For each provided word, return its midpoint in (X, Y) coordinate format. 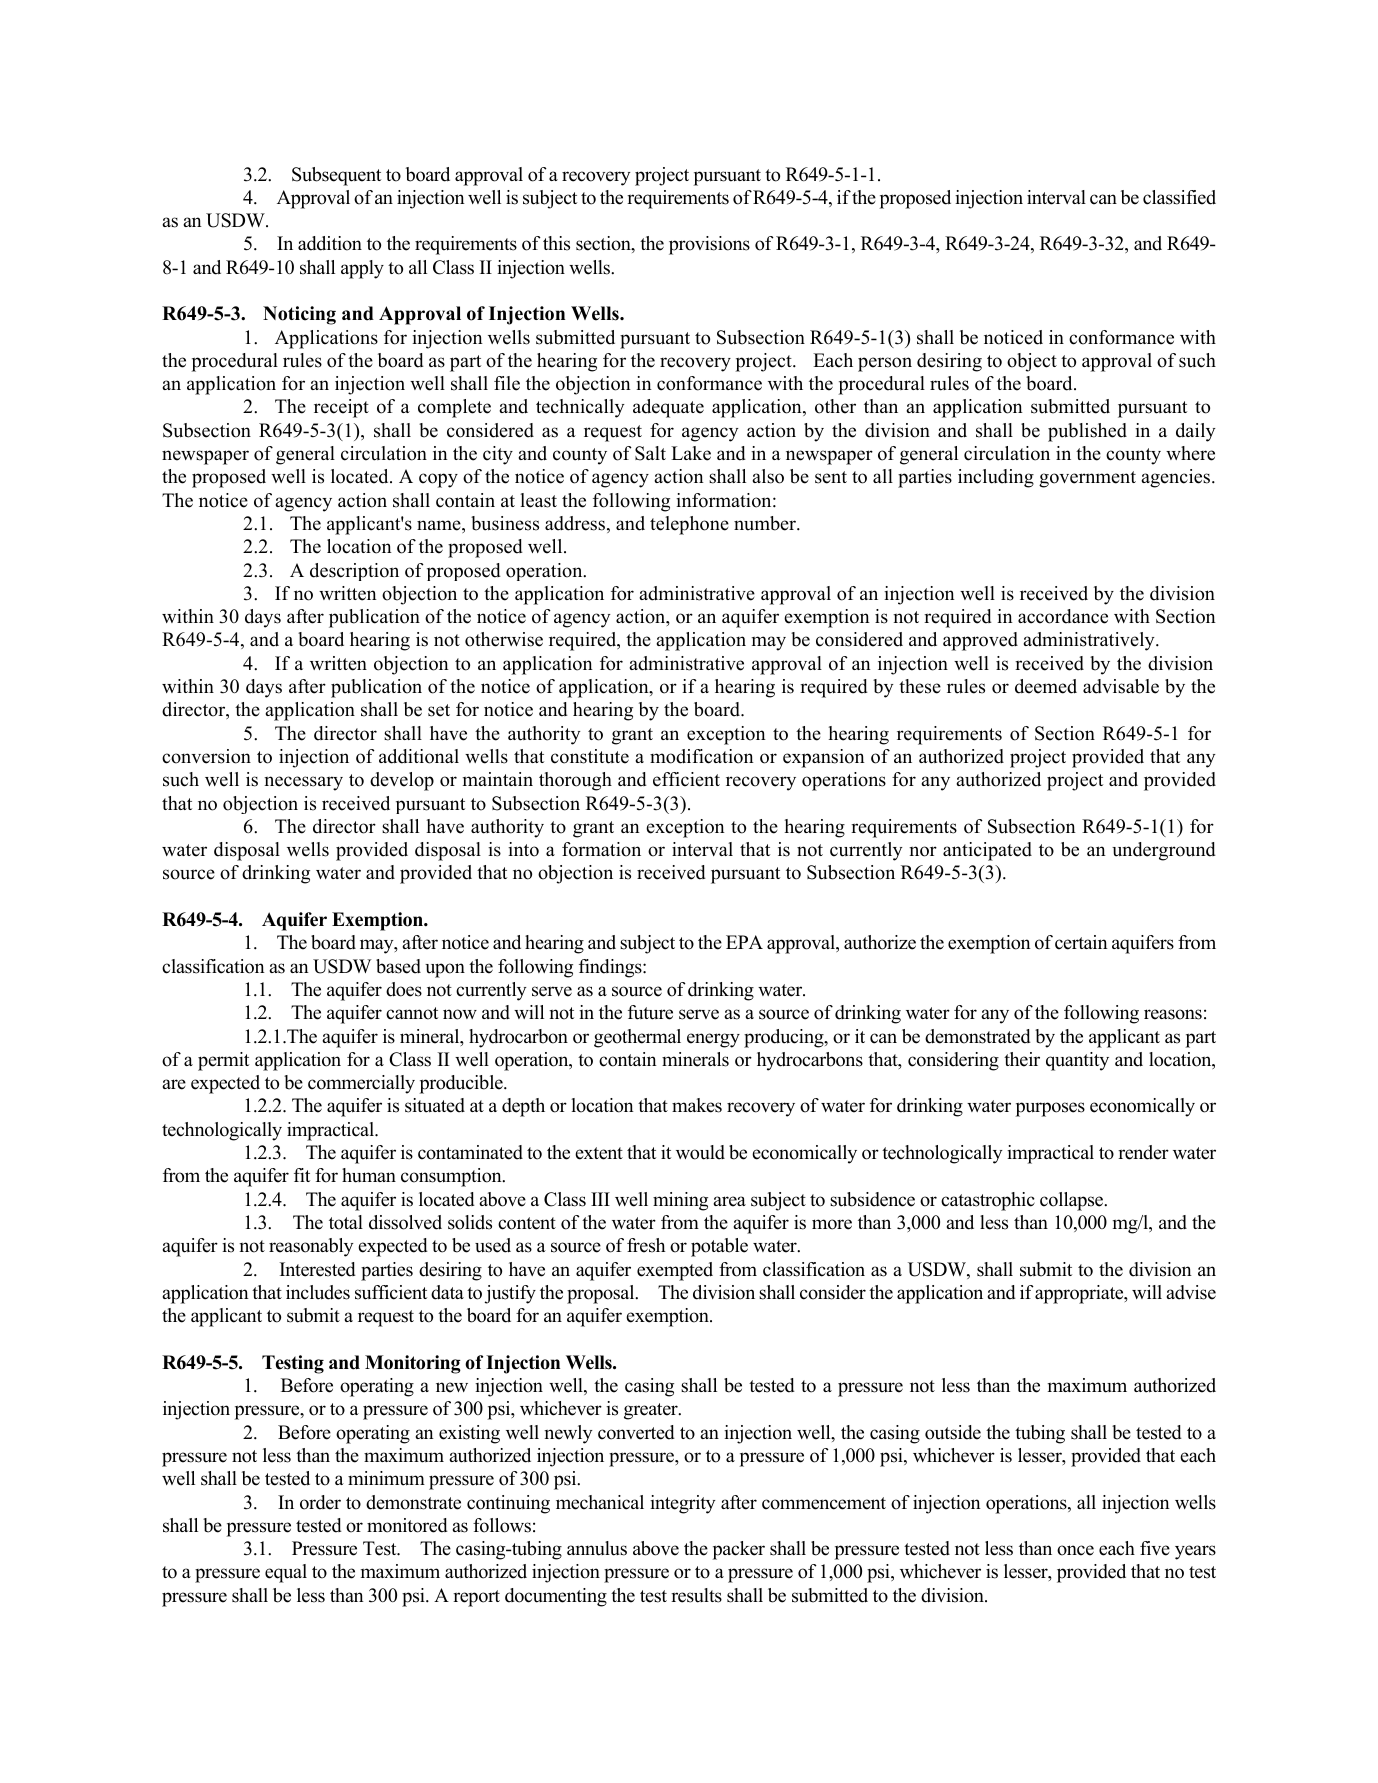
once (1075, 1550)
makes (697, 1105)
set (439, 710)
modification (702, 756)
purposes (1050, 1109)
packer (738, 1550)
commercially (361, 1084)
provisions (709, 245)
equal (286, 1573)
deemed (1046, 686)
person (885, 364)
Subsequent (336, 176)
